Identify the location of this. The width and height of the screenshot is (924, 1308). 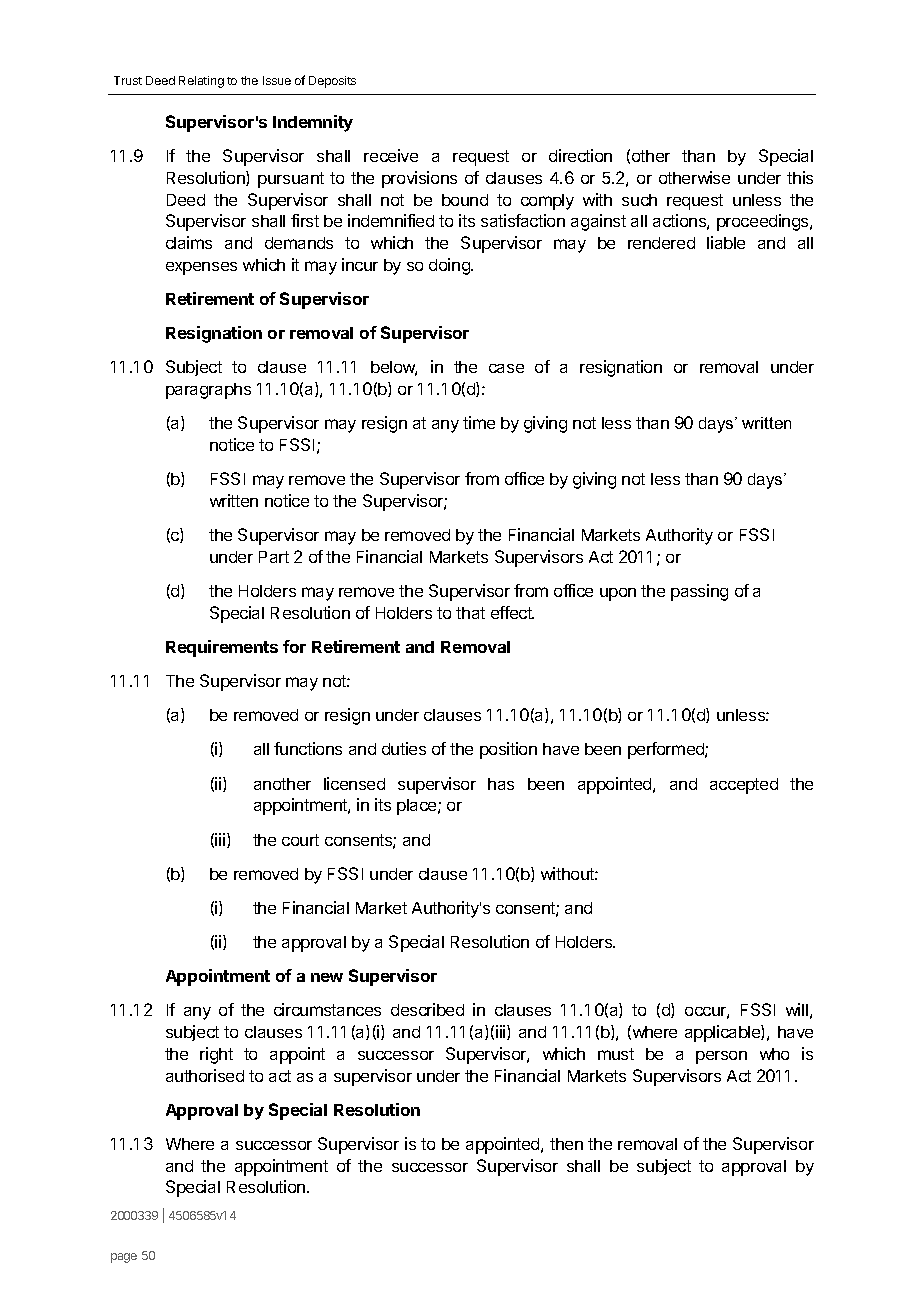
(800, 177).
